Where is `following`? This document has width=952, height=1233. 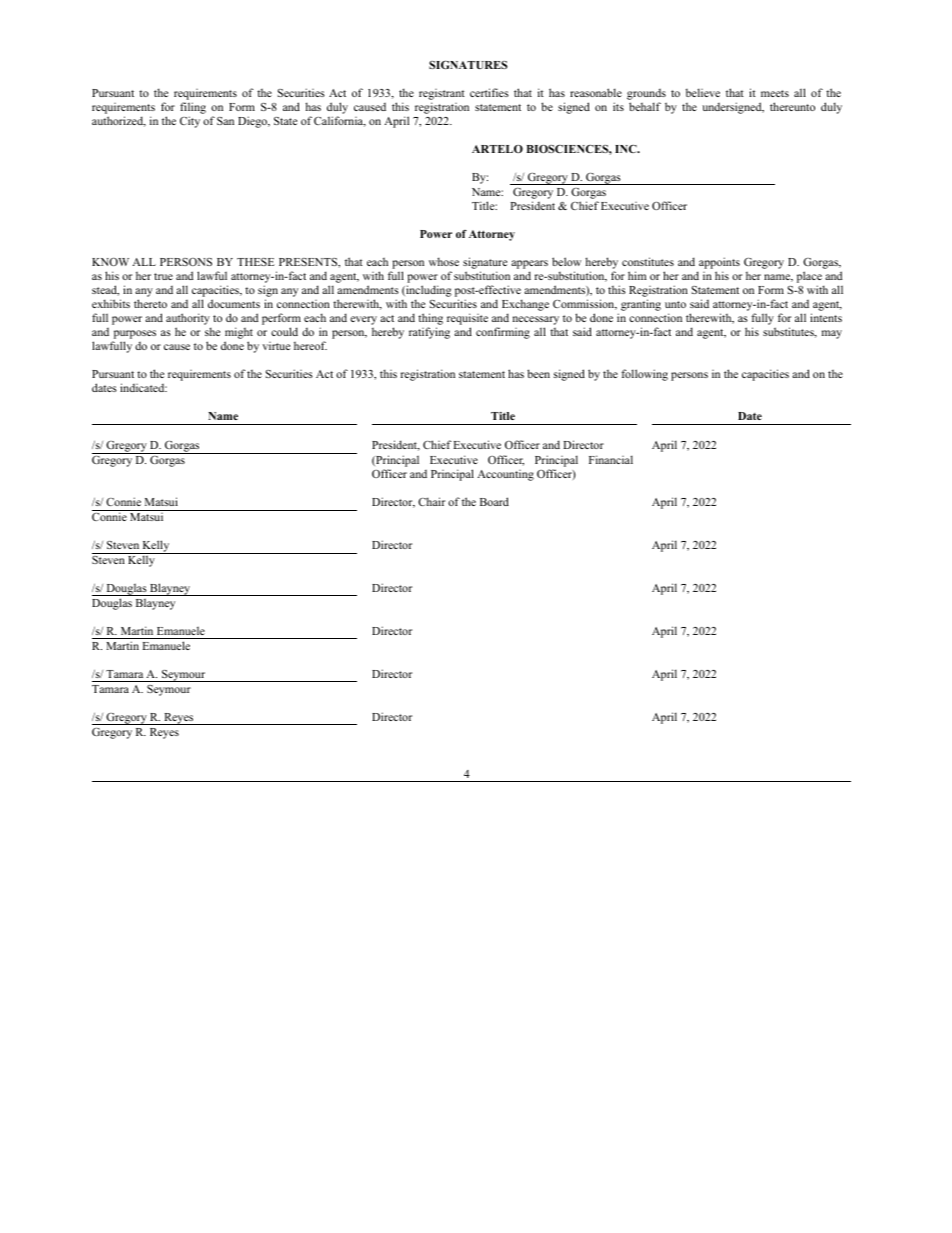 following is located at coordinates (644, 375).
